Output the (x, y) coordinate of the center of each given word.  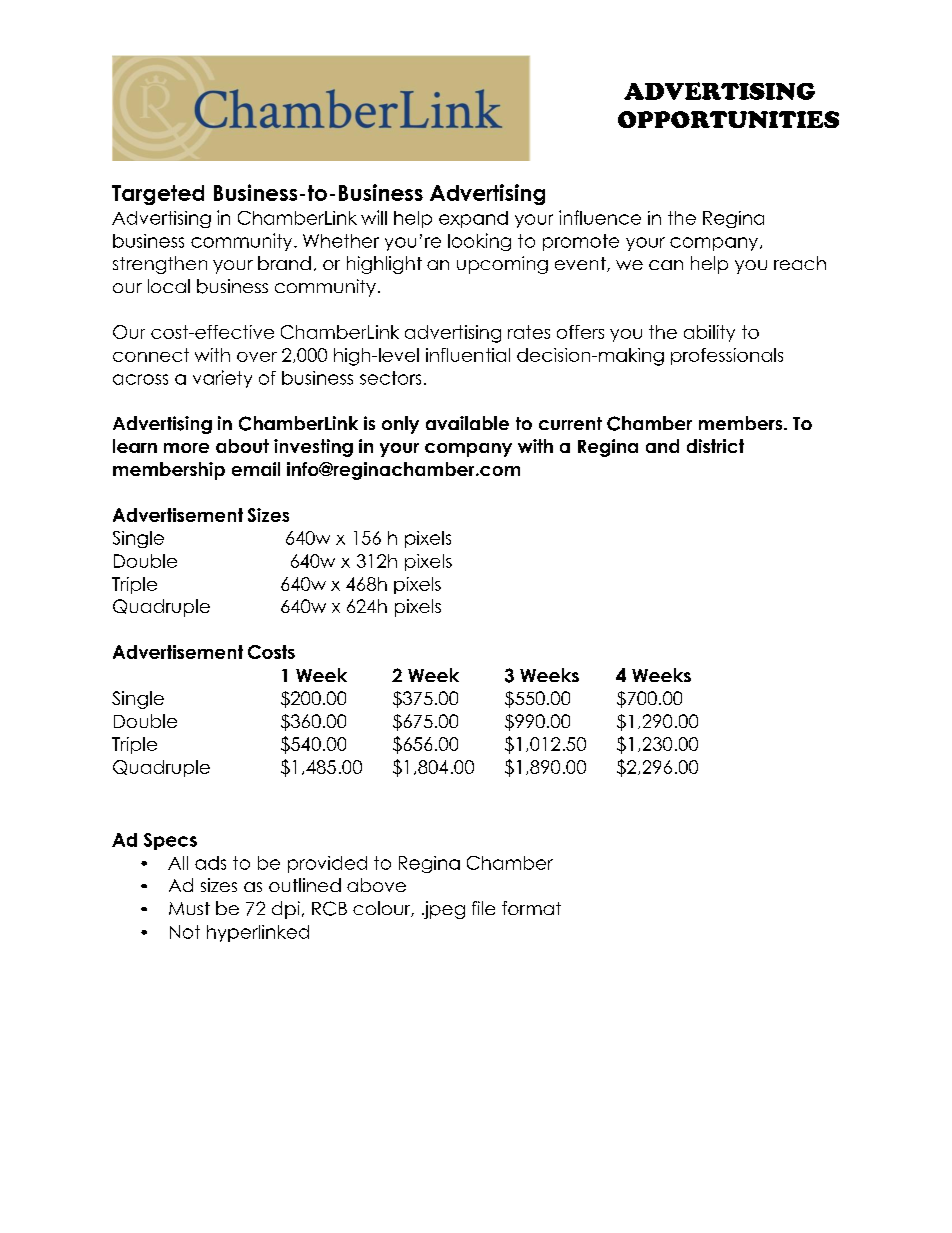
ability (709, 333)
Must (189, 908)
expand (473, 219)
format (531, 908)
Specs (170, 841)
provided (327, 864)
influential (468, 355)
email (256, 469)
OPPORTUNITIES (728, 119)
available (467, 423)
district (715, 446)
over (257, 357)
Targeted (158, 195)
